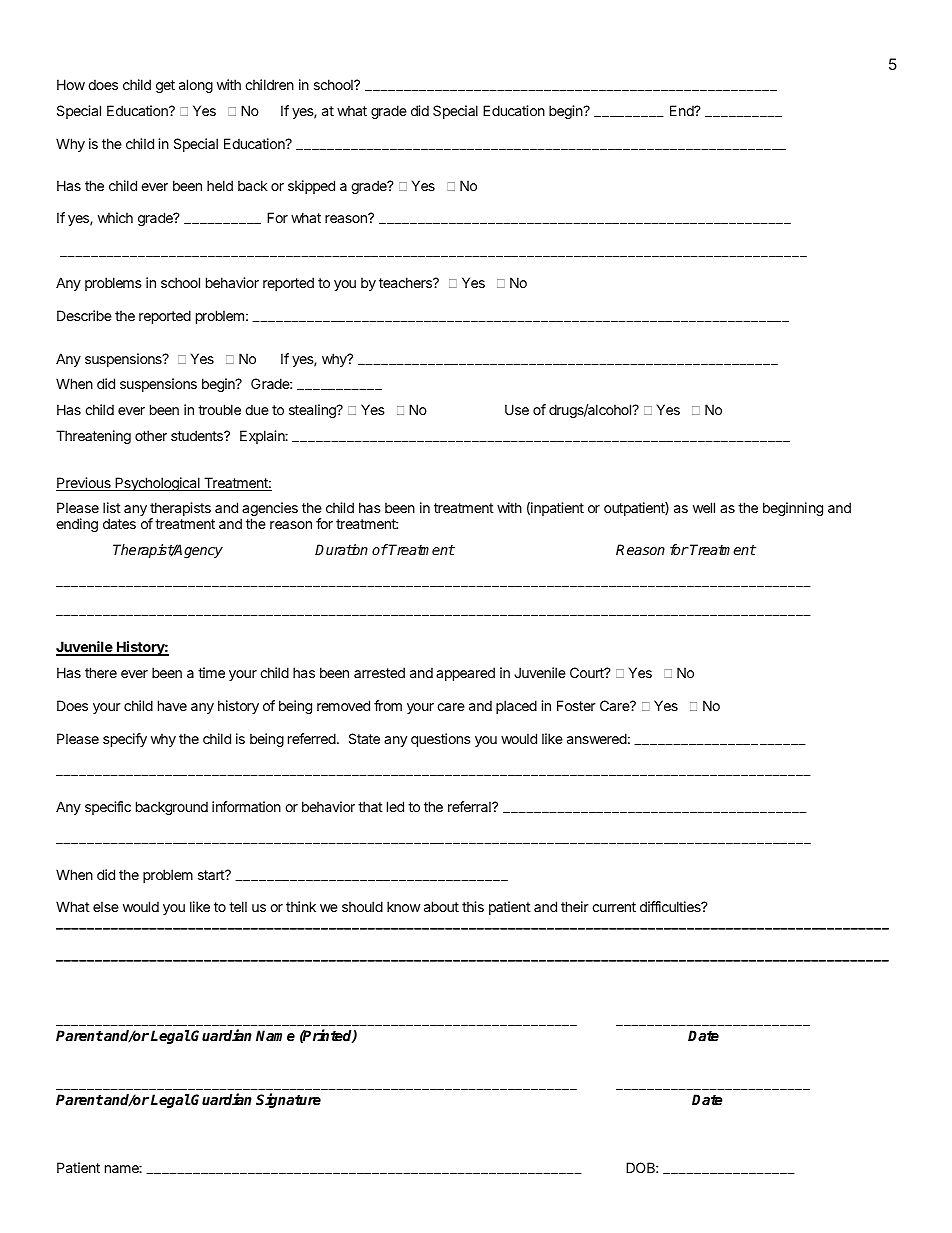  What do you see at coordinates (404, 906) in the screenshot?
I see `know` at bounding box center [404, 906].
